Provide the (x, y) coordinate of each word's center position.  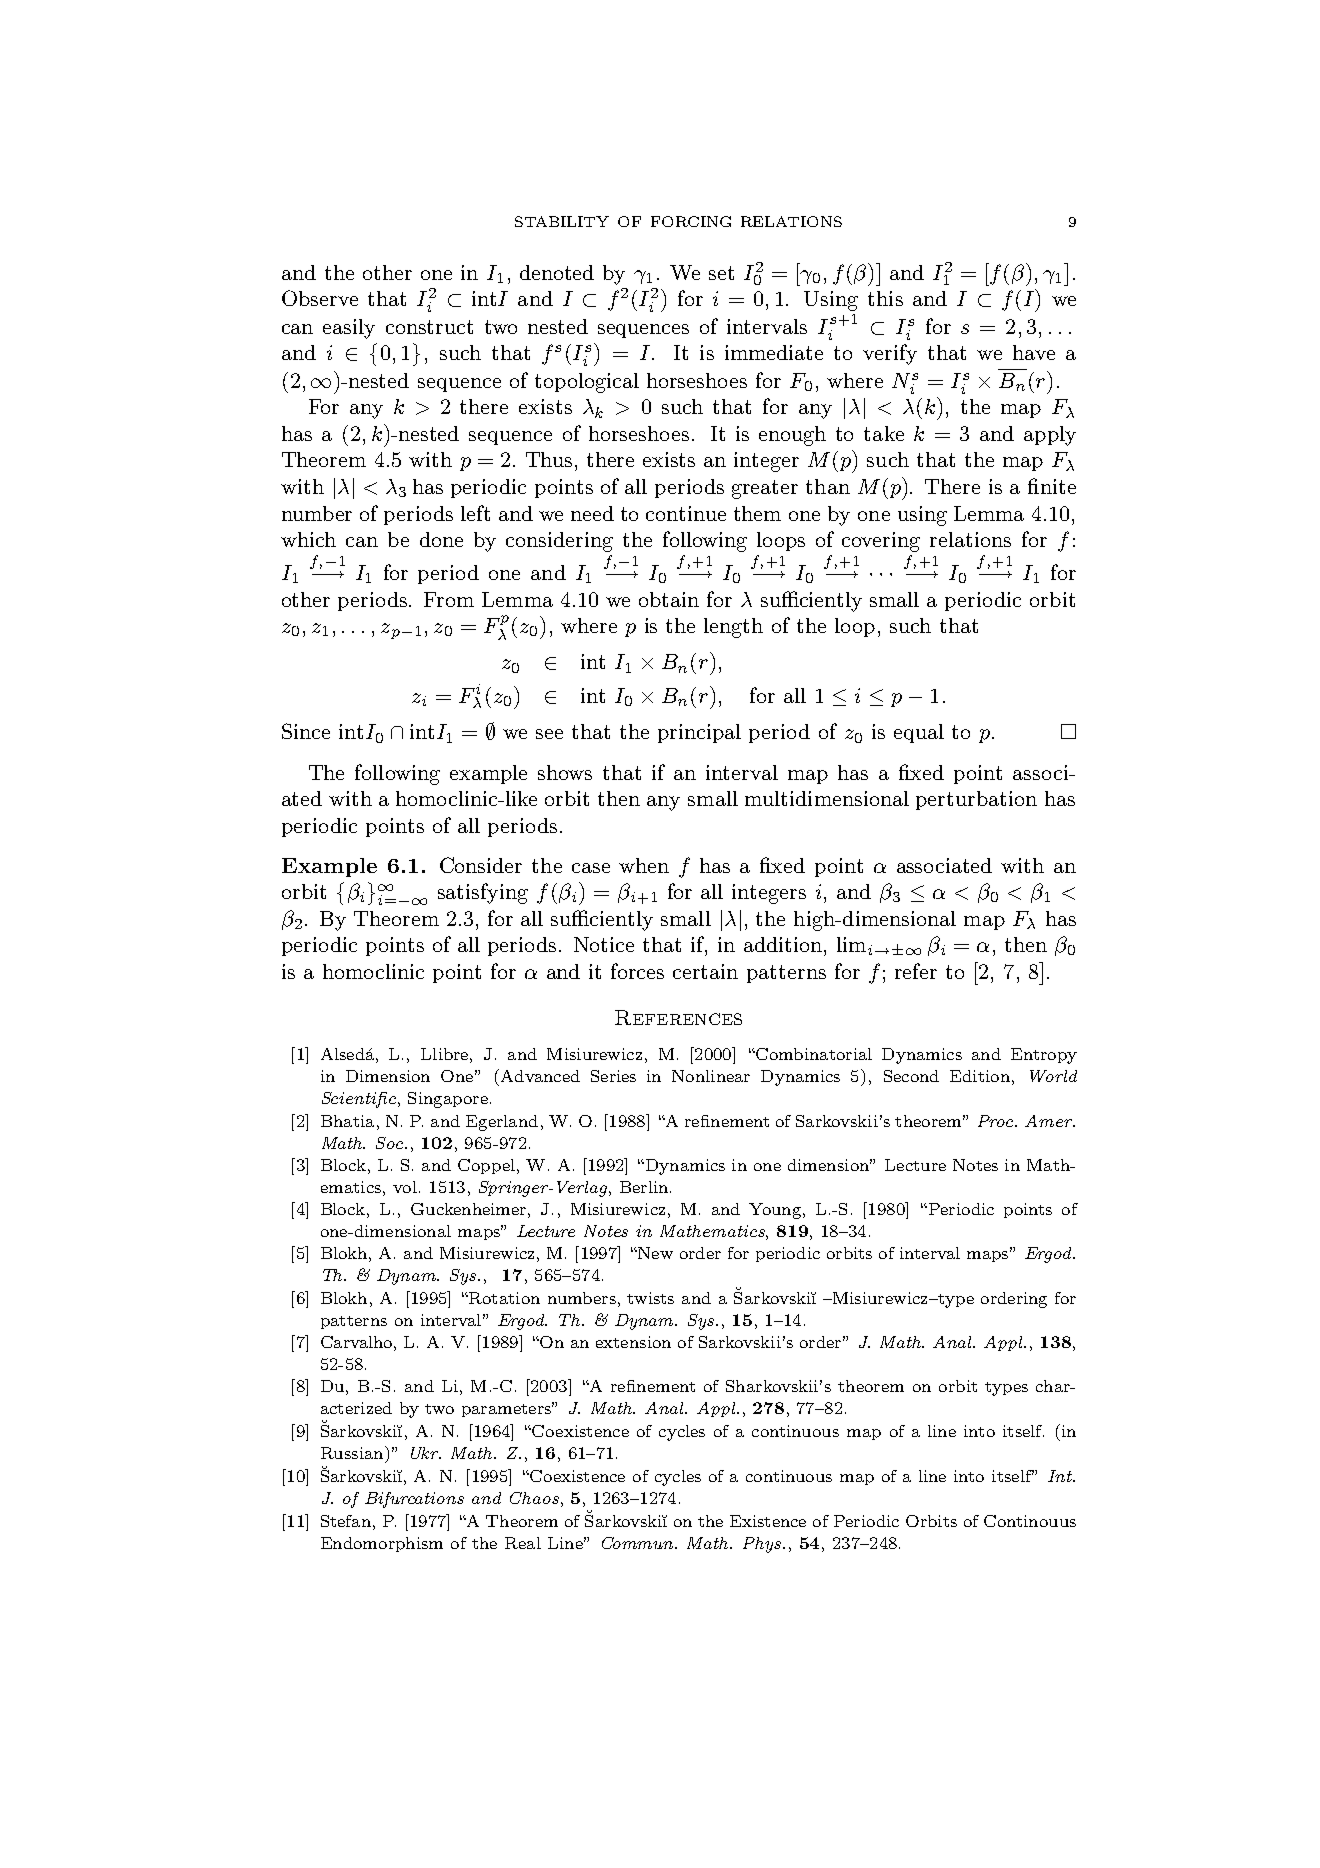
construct (429, 327)
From (449, 599)
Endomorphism (382, 1544)
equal (919, 733)
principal (699, 733)
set (721, 273)
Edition (980, 1076)
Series (613, 1076)
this (885, 298)
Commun (639, 1543)
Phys (763, 1545)
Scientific (359, 1100)
